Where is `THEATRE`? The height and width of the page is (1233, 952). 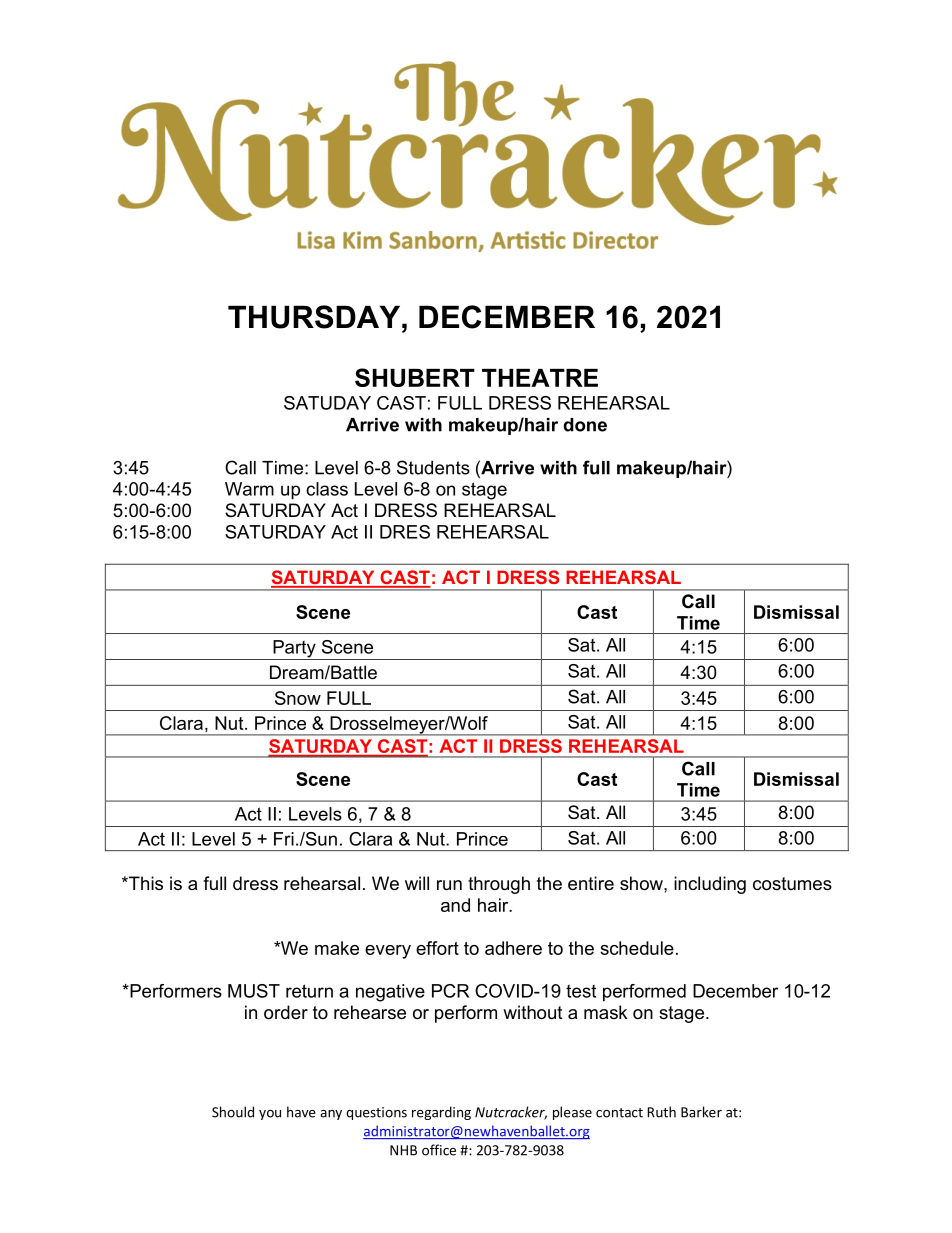
THEATRE is located at coordinates (540, 378).
